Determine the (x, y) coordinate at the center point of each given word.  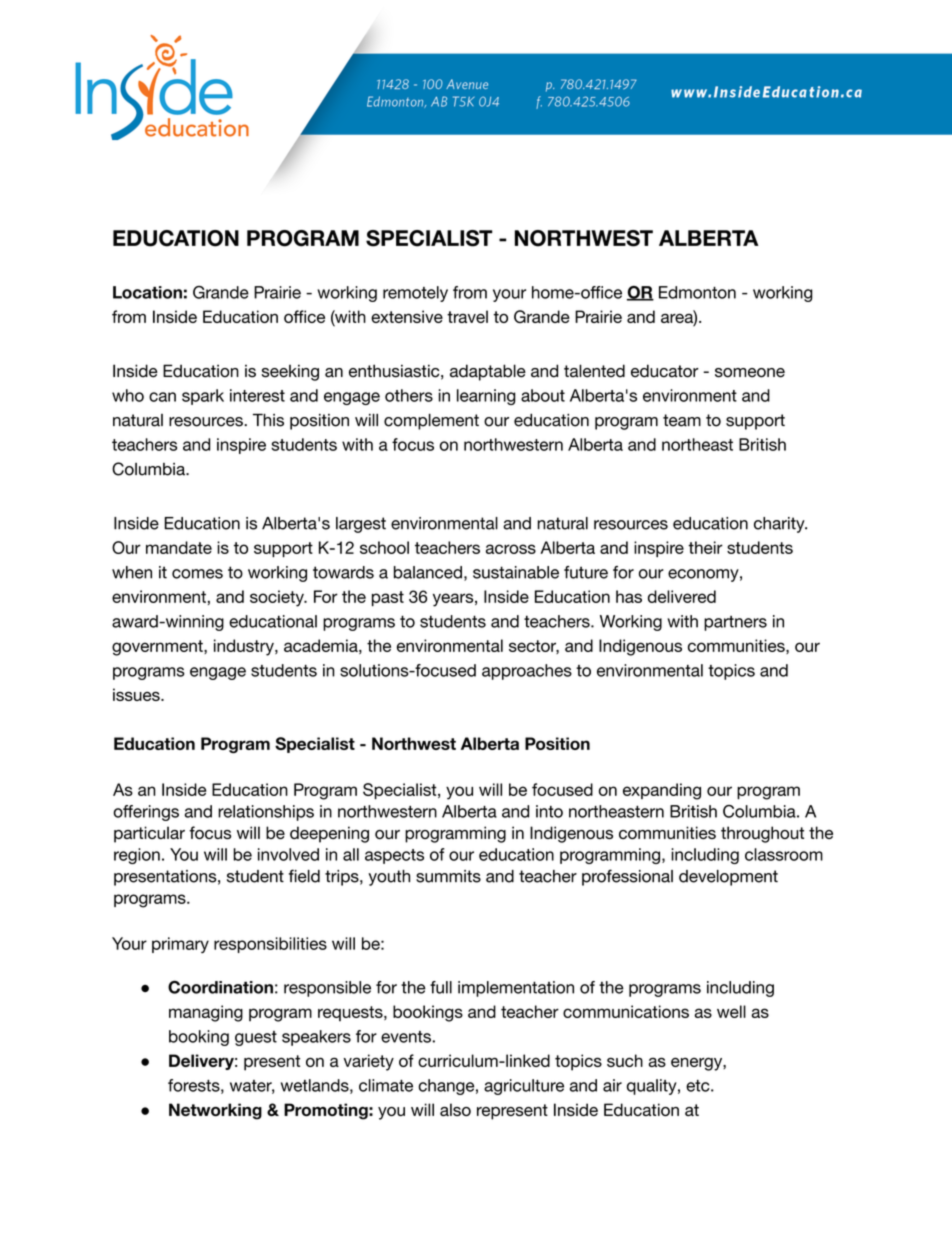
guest (256, 1038)
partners (735, 623)
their (705, 547)
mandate (179, 547)
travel (467, 316)
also (455, 1109)
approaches (527, 672)
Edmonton (697, 292)
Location (147, 292)
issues (137, 694)
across (511, 549)
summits (448, 876)
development (728, 878)
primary (180, 945)
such (625, 1060)
